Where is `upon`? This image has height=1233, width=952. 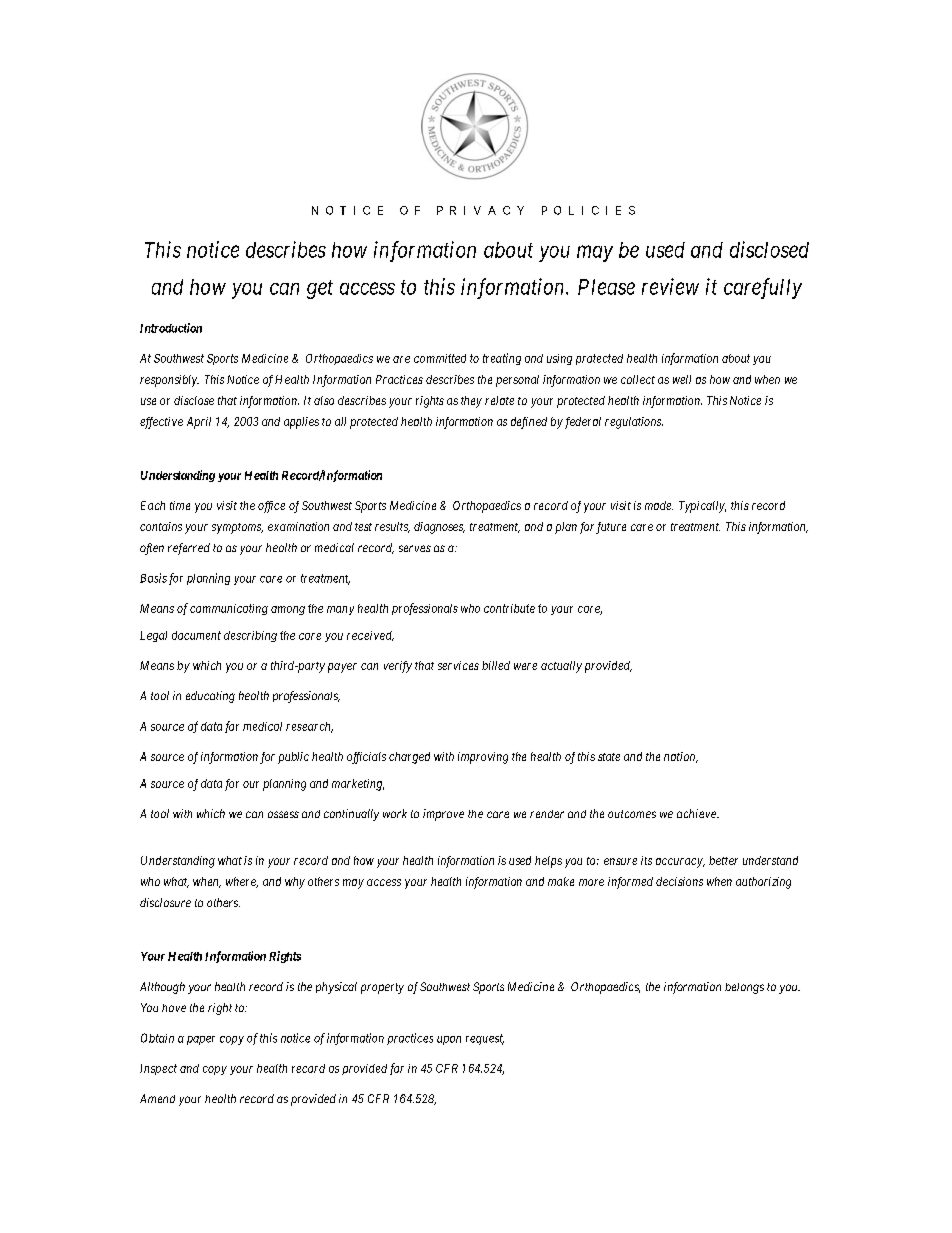
upon is located at coordinates (449, 1040).
